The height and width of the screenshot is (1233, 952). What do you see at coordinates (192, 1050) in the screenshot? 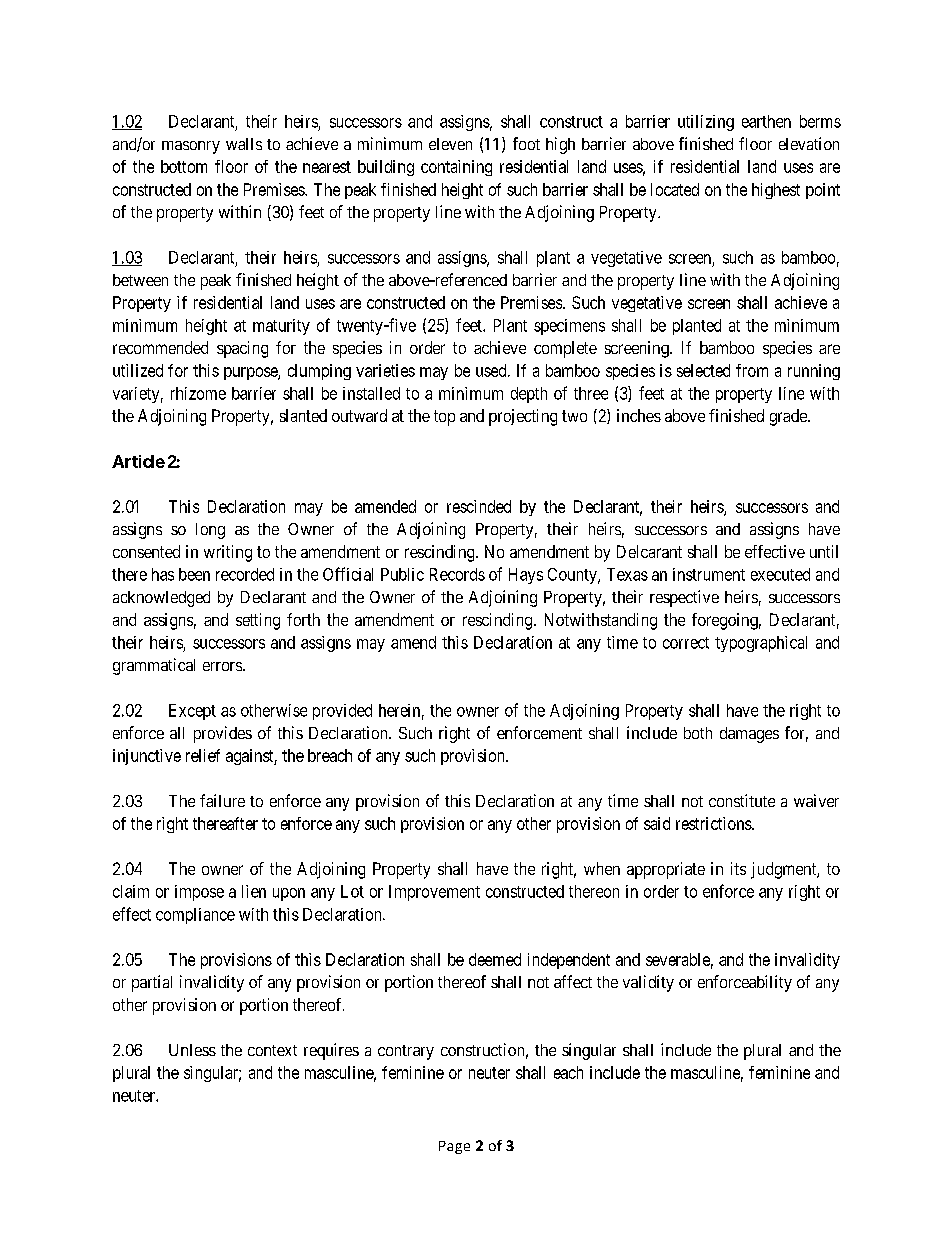
I see `Unless` at bounding box center [192, 1050].
